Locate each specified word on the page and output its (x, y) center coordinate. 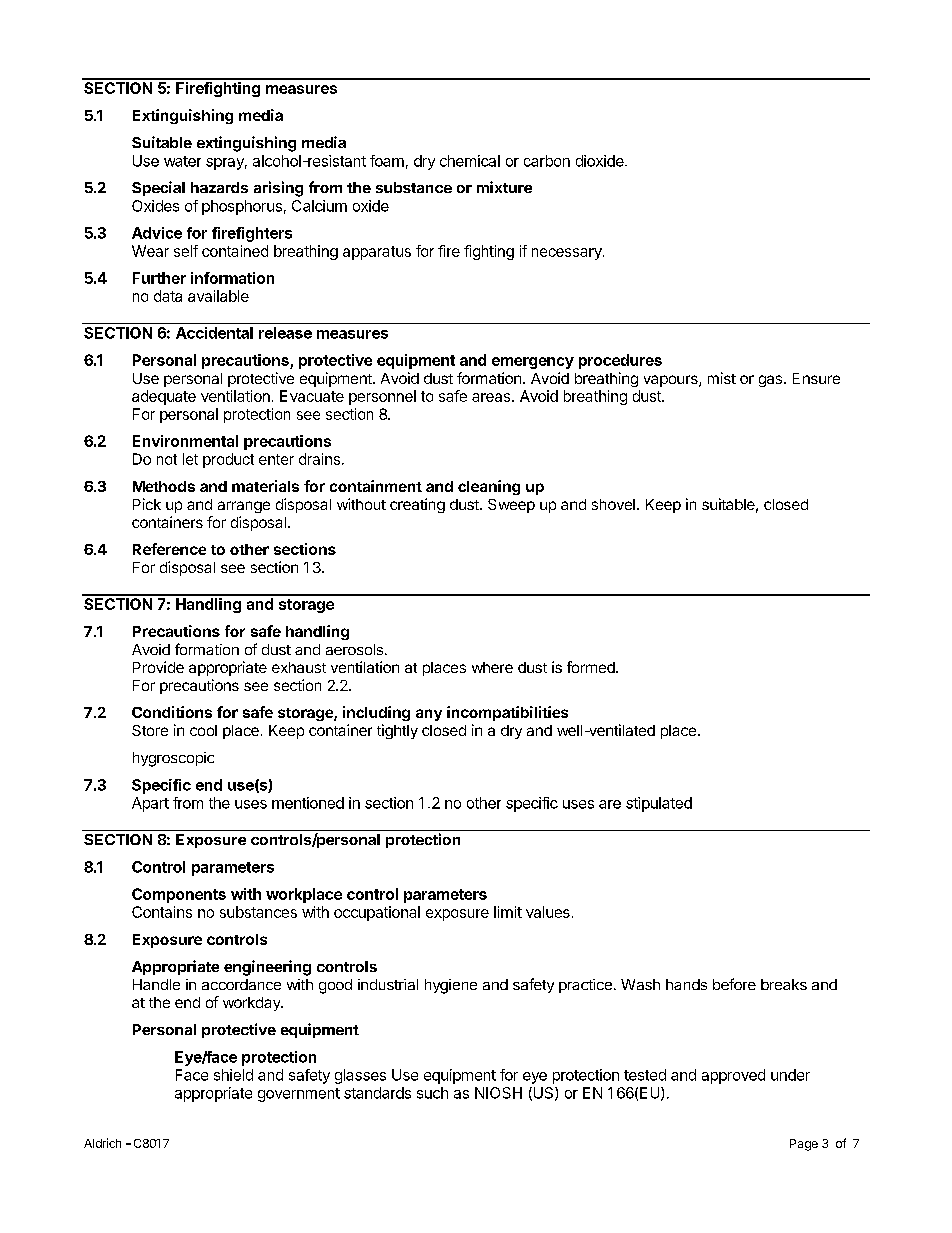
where (492, 667)
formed (592, 667)
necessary (568, 254)
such (432, 1093)
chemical (470, 161)
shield (233, 1075)
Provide (158, 667)
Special (158, 188)
